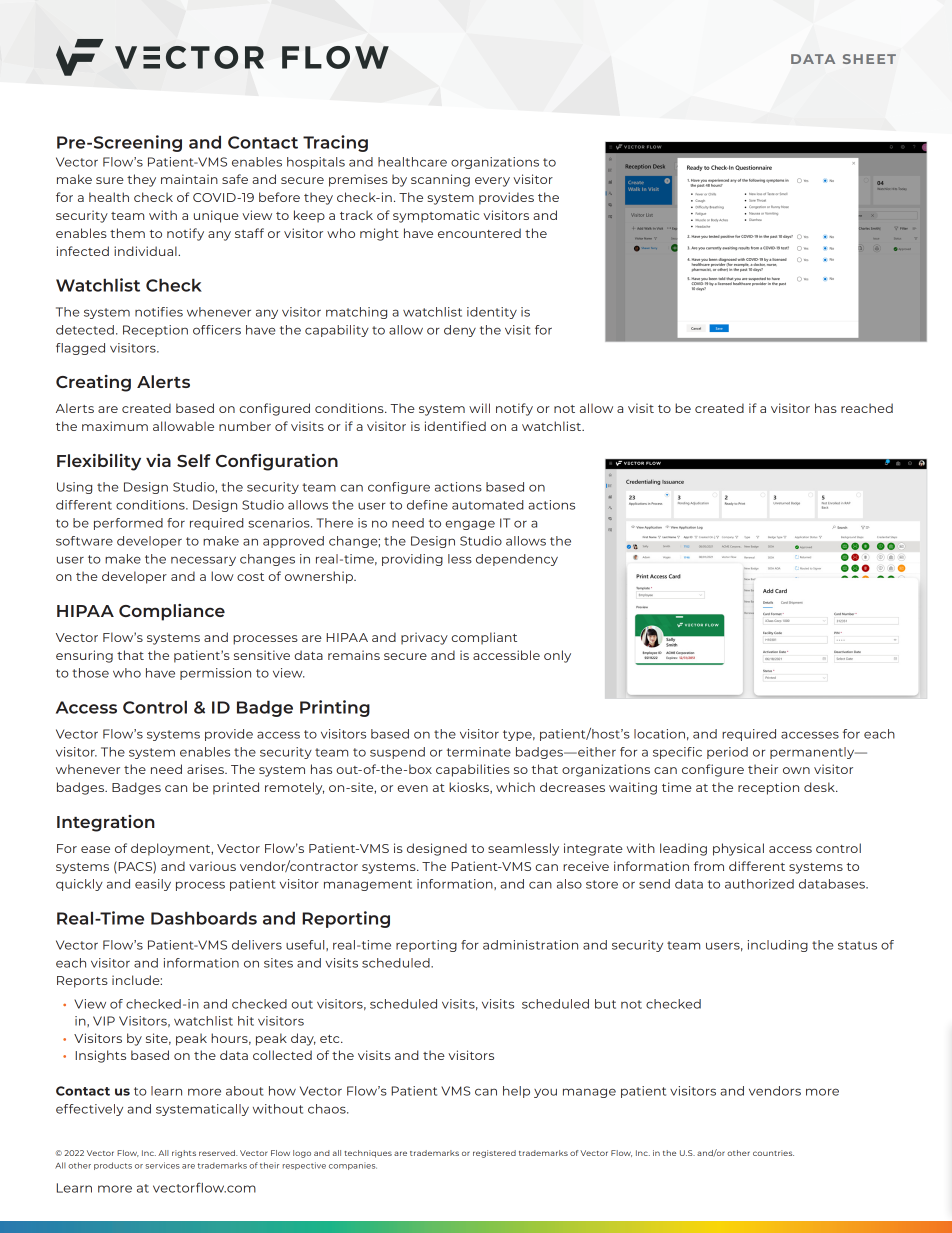 The width and height of the screenshot is (952, 1233). I want to click on maintain, so click(189, 179).
